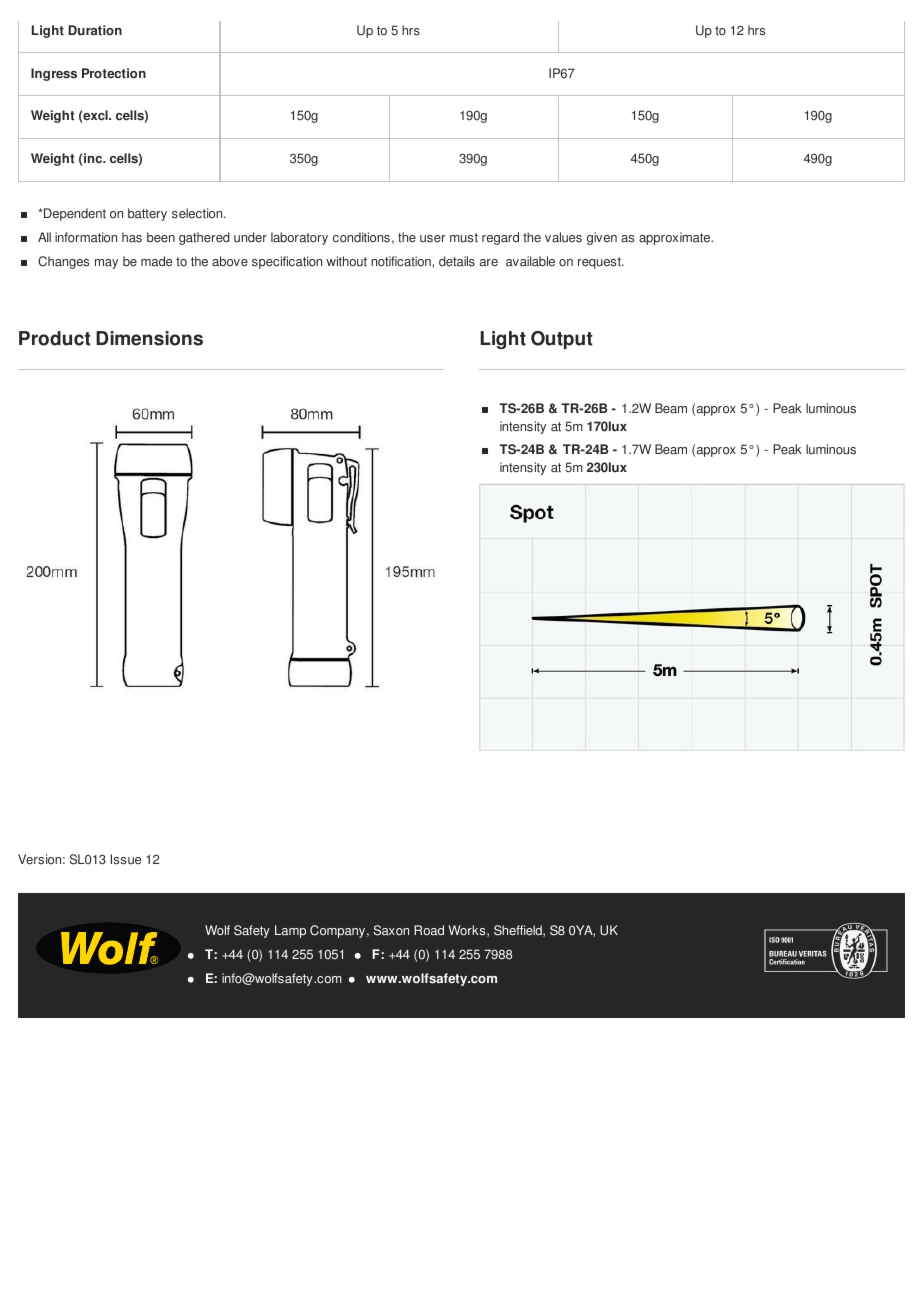 The width and height of the screenshot is (924, 1308). I want to click on laboratory, so click(299, 238).
